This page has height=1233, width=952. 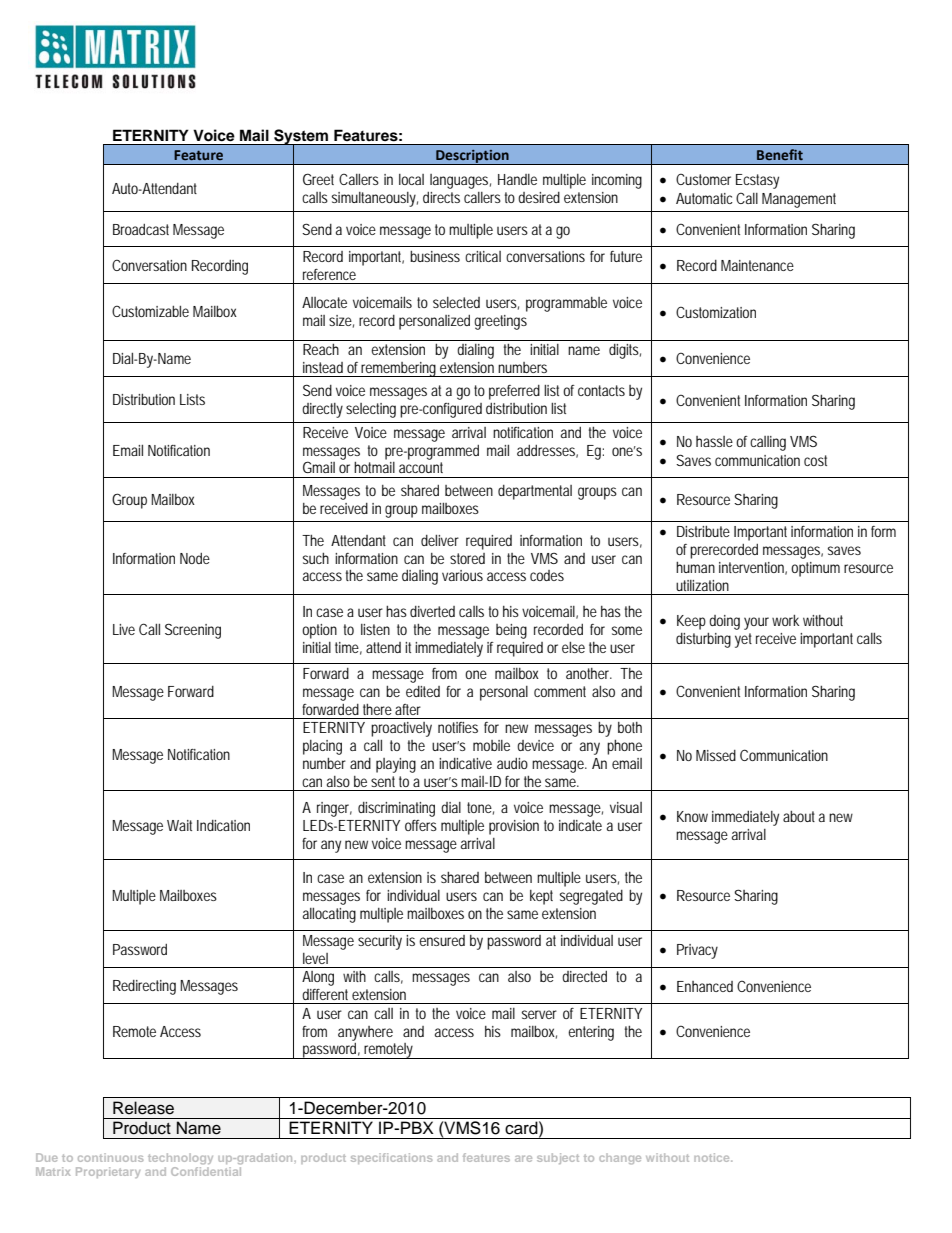 I want to click on Missed, so click(x=716, y=755).
